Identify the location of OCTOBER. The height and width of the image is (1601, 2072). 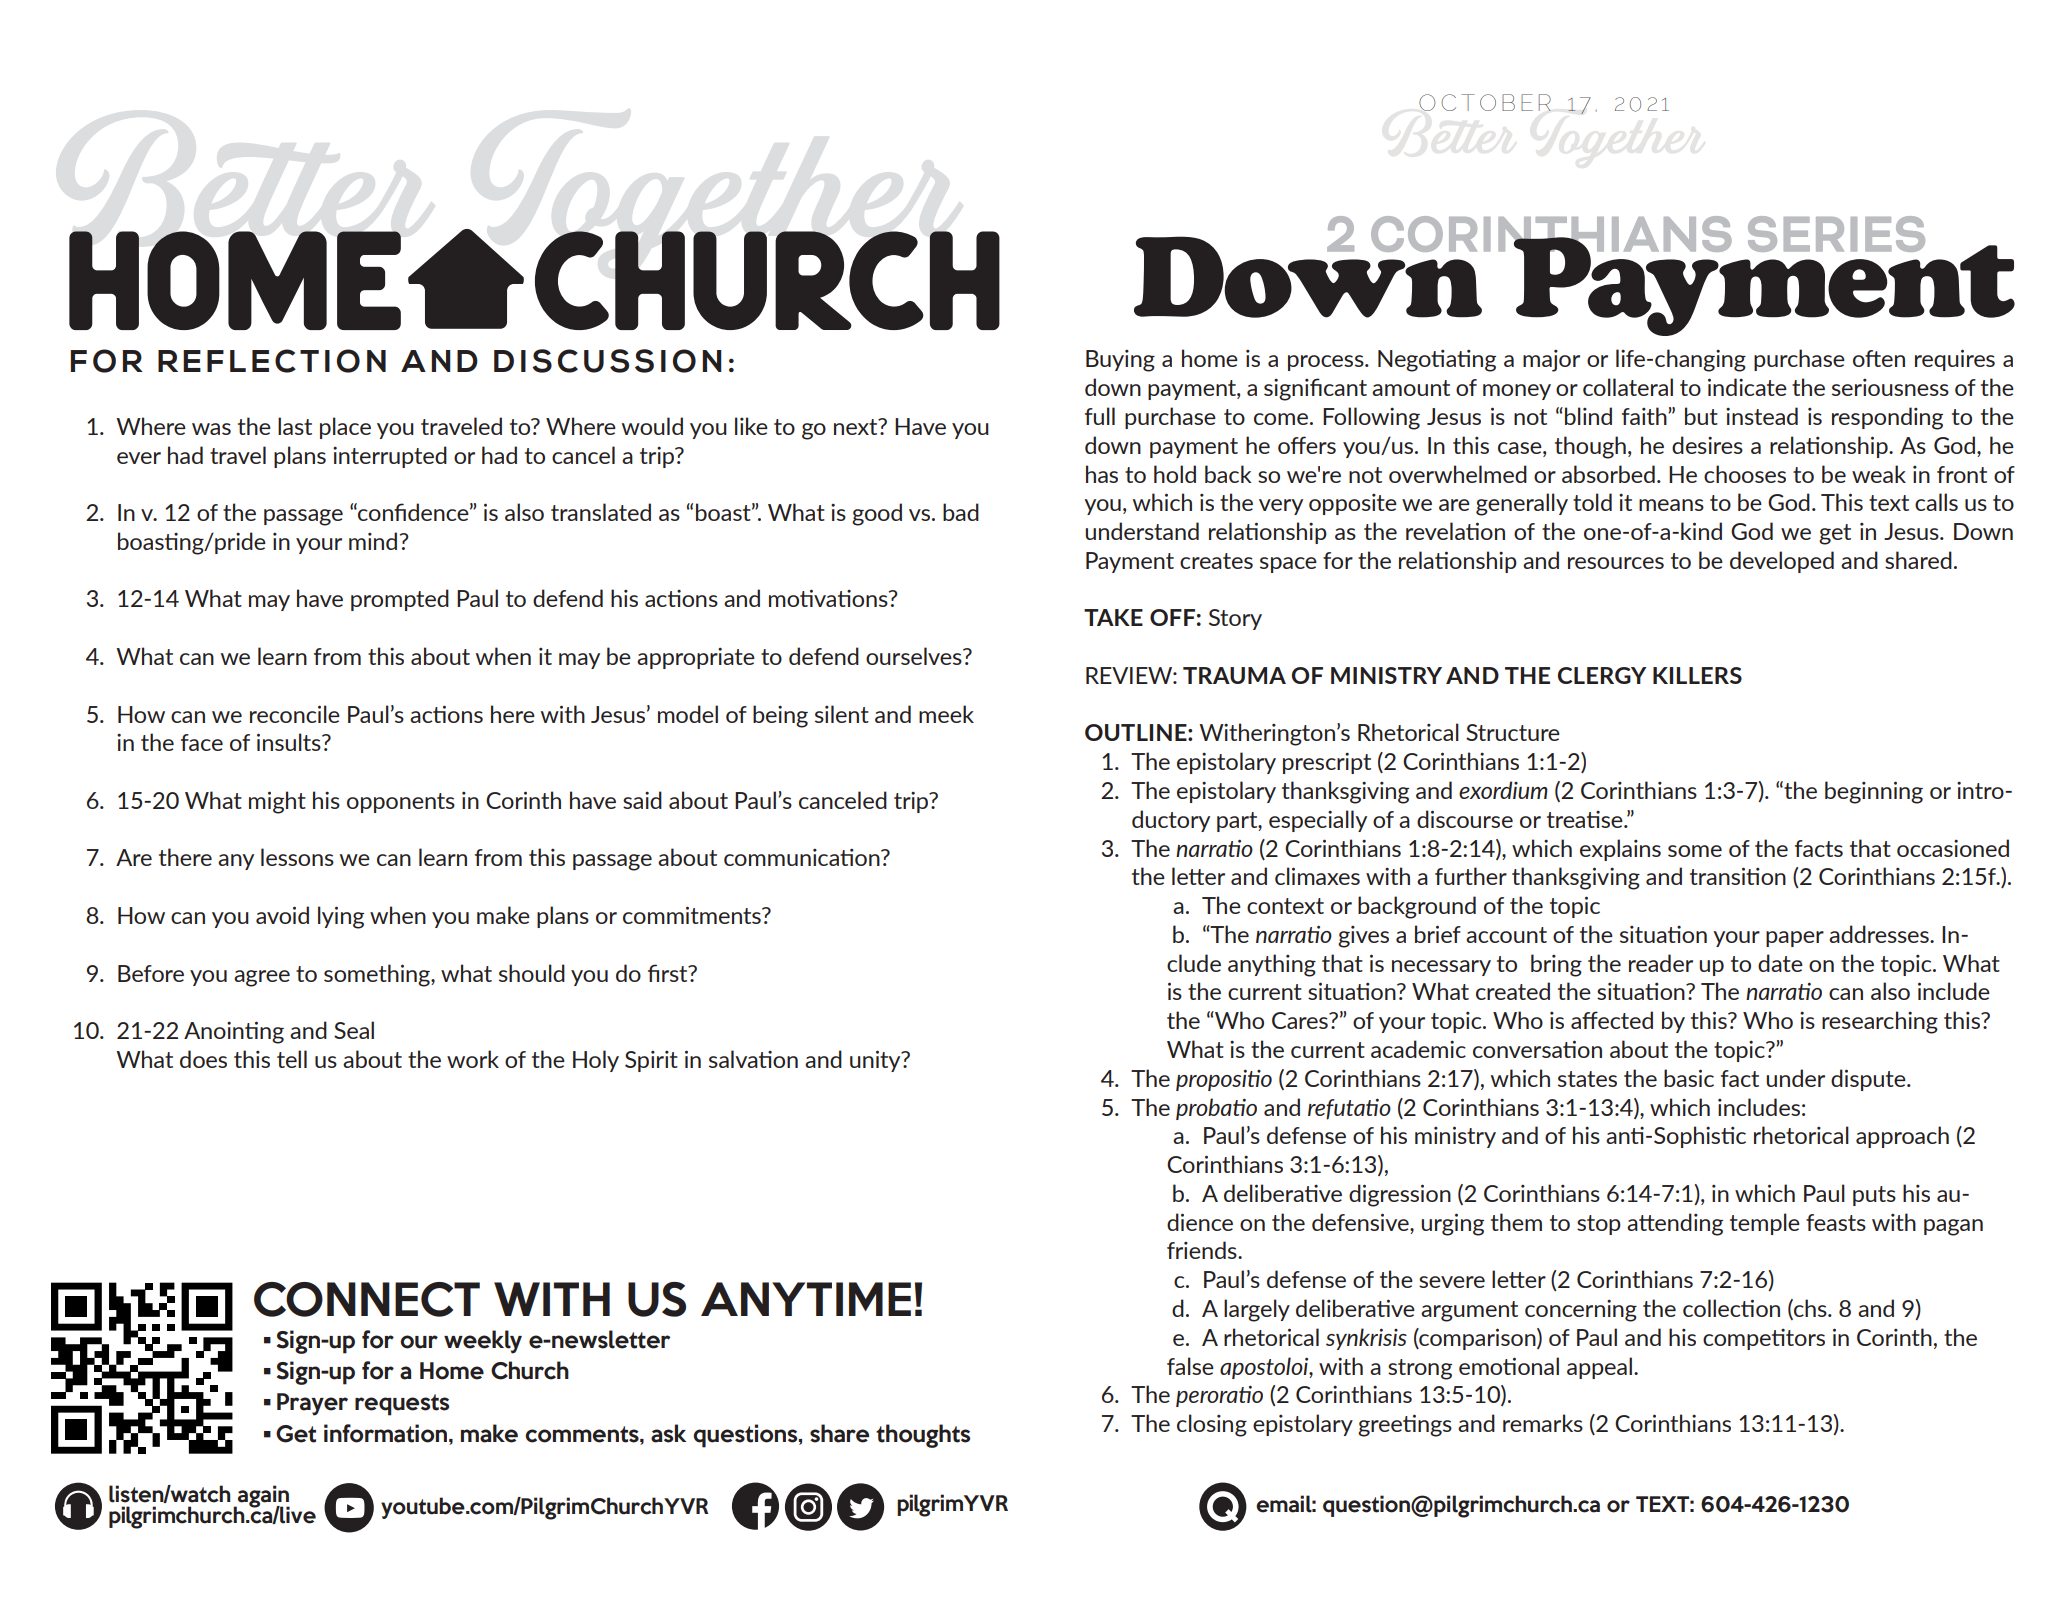
(1485, 102).
